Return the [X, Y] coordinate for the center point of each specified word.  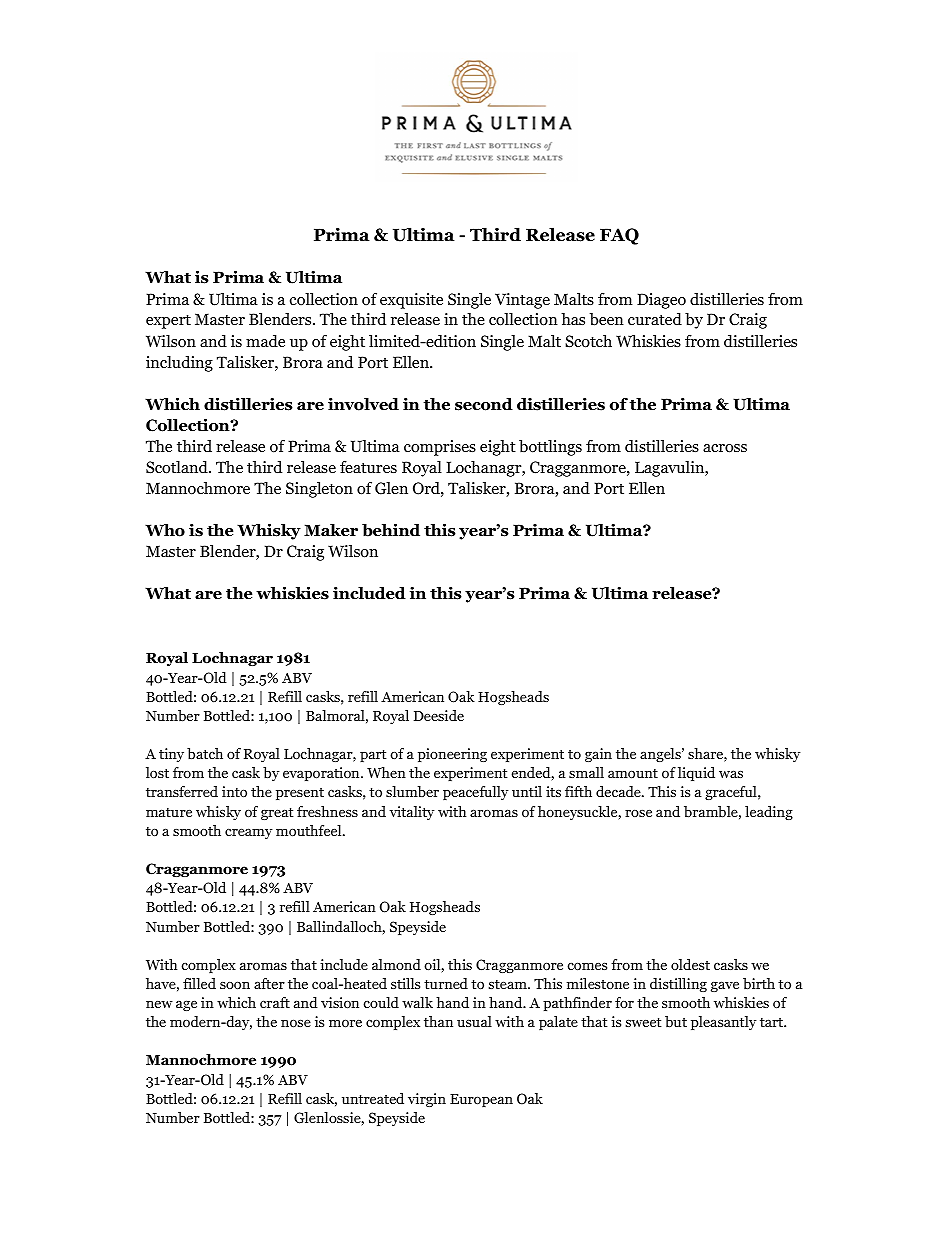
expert [168, 322]
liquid [696, 774]
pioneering [452, 755]
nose [296, 1023]
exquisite [411, 301]
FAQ [619, 236]
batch [205, 753]
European [481, 1100]
